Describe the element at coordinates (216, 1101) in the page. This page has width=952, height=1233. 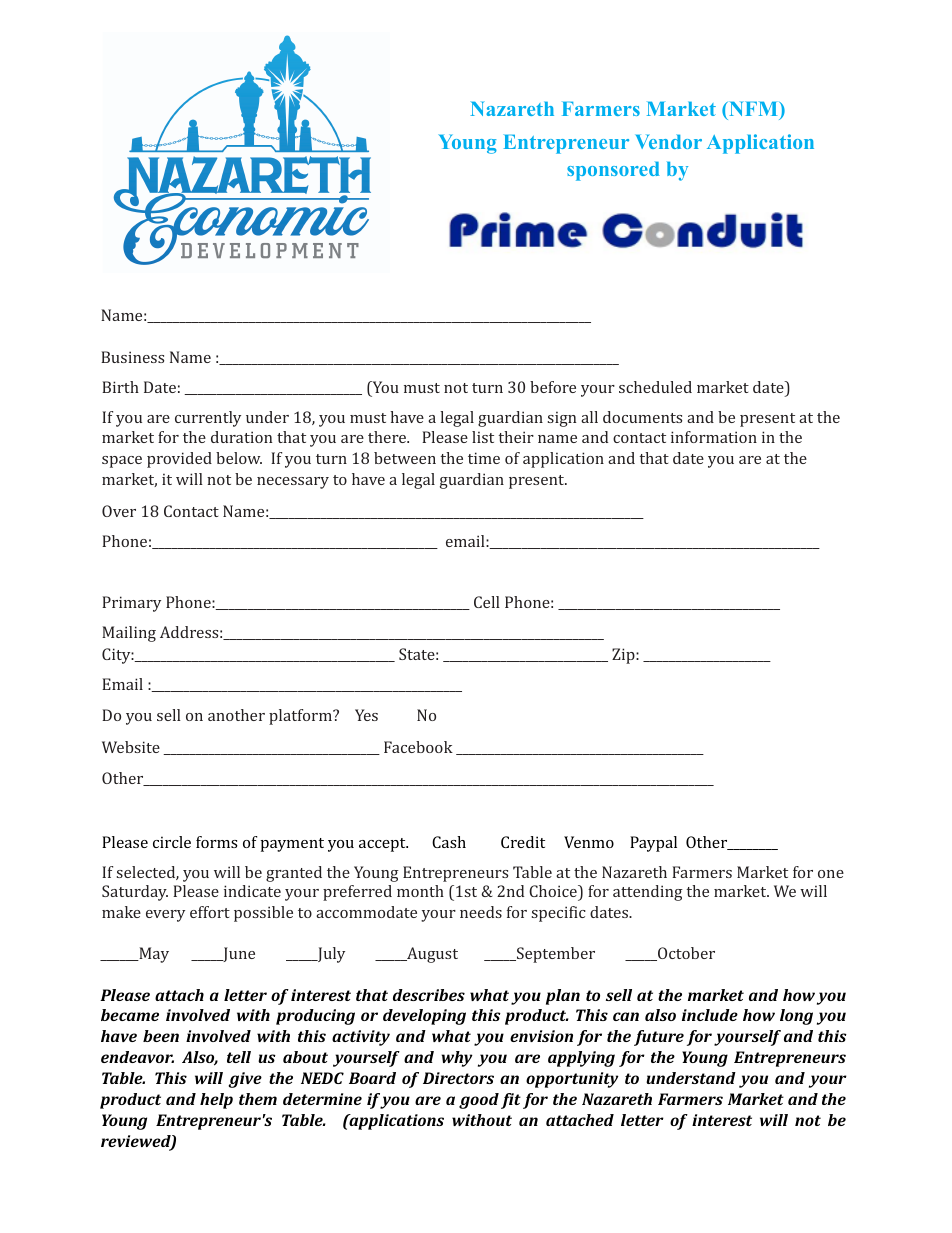
I see `help` at that location.
